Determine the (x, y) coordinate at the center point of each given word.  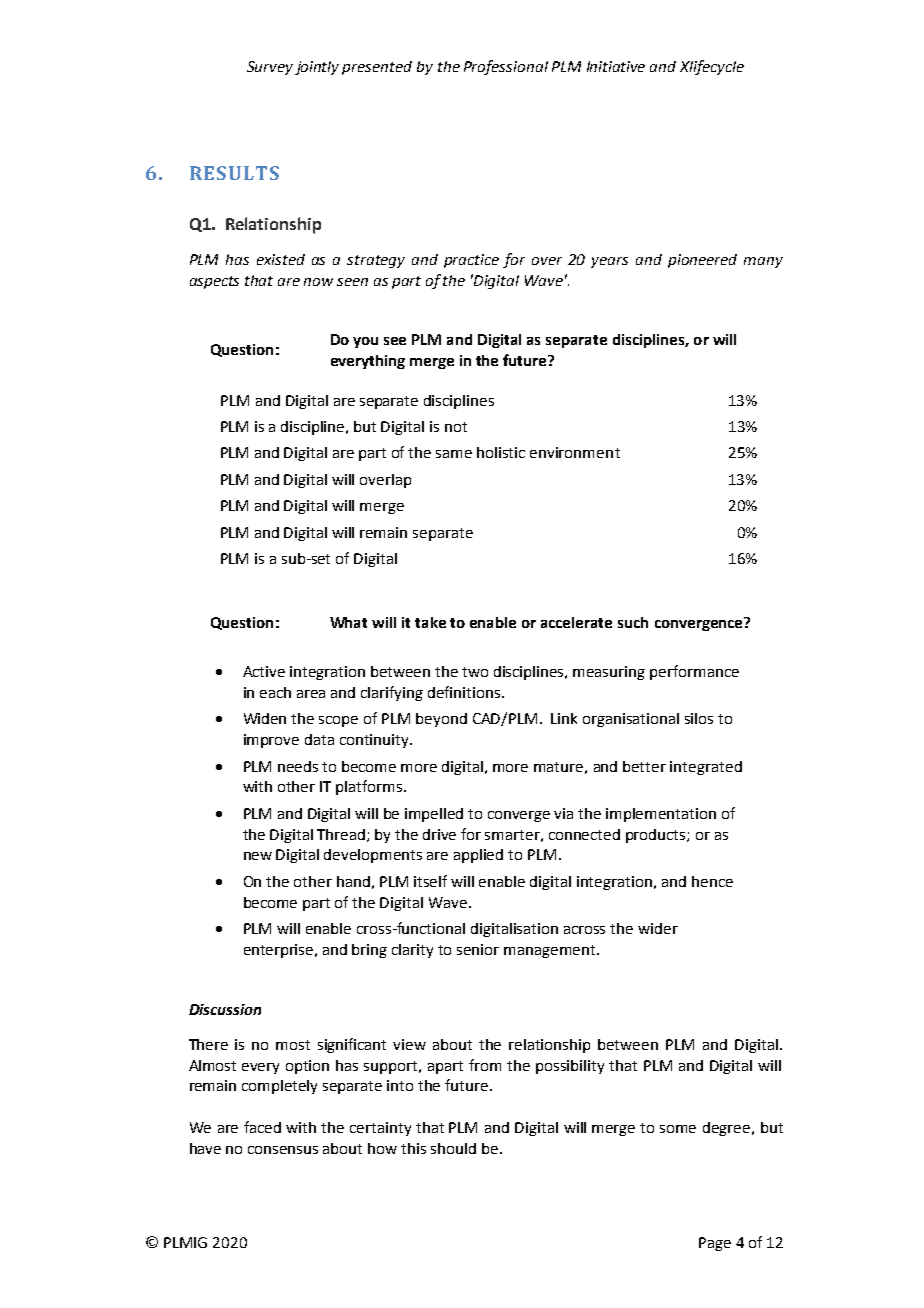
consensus (283, 1150)
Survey (270, 68)
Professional (506, 67)
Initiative (616, 66)
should (453, 1148)
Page (715, 1244)
